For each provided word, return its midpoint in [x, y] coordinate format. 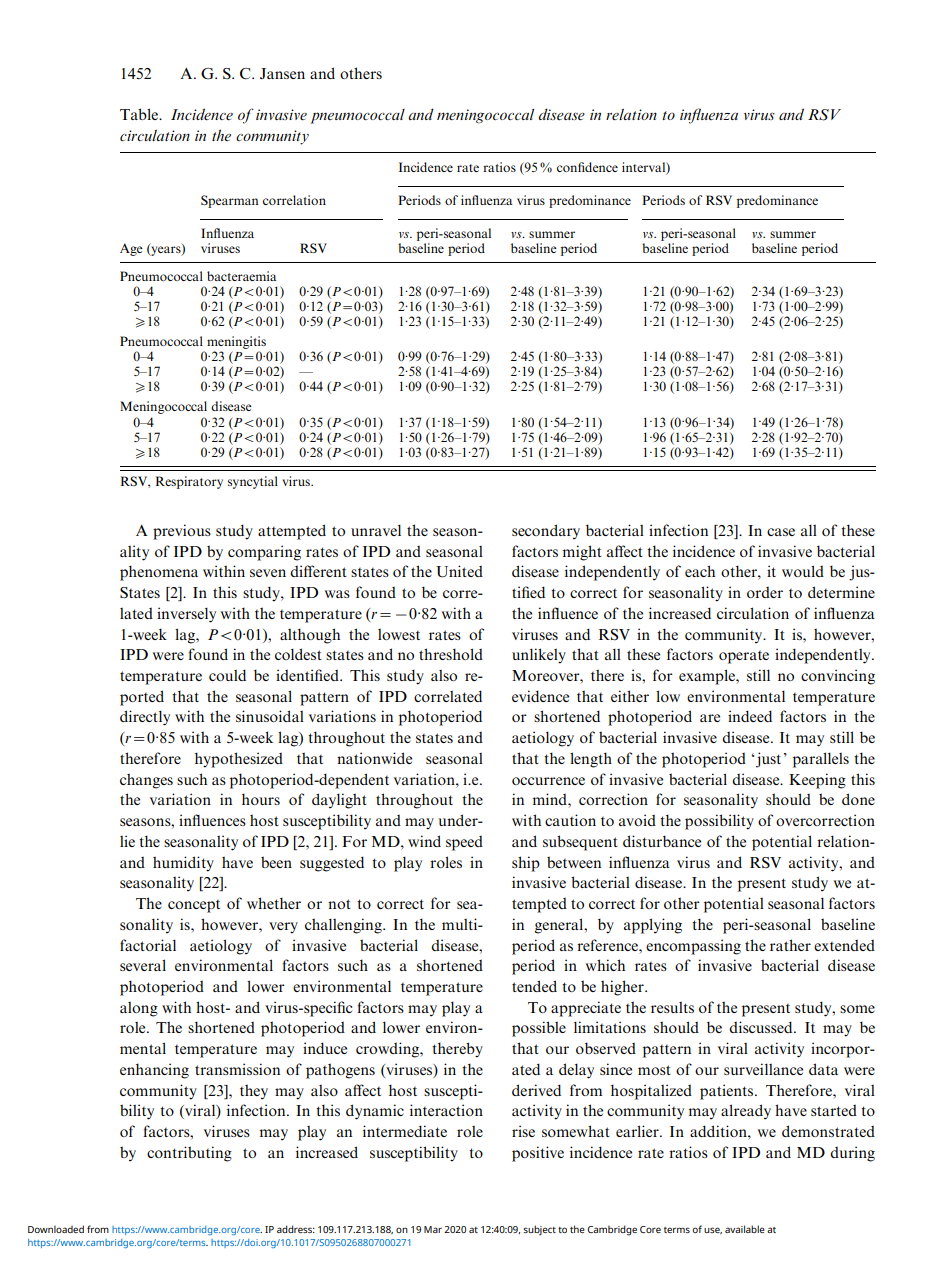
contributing [189, 1154]
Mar [433, 1229]
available [745, 1229]
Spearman [229, 201]
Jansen [282, 73]
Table [140, 114]
